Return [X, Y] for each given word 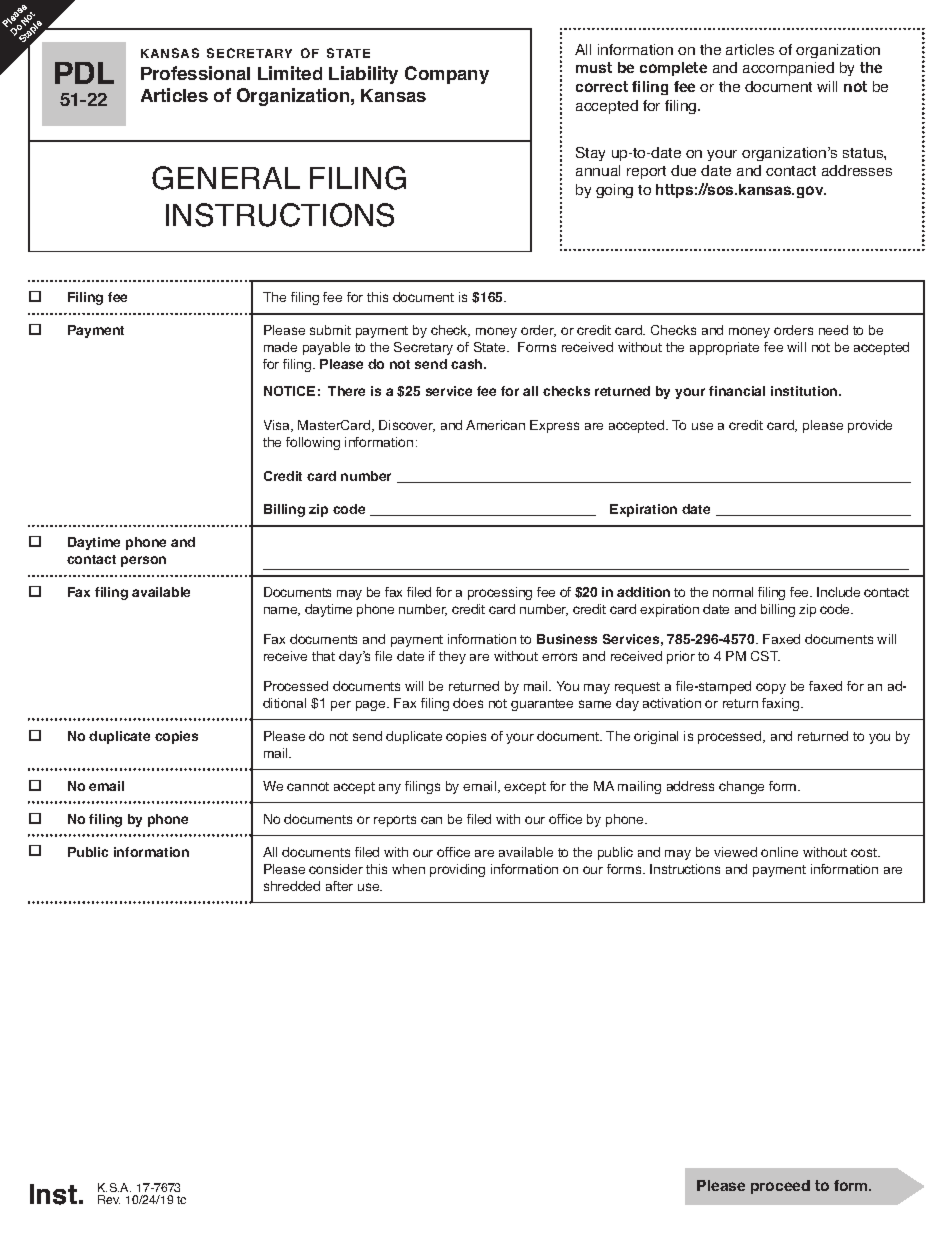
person [143, 561]
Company [447, 75]
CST [765, 656]
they [452, 657]
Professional [195, 73]
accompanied [788, 69]
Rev [109, 1199]
